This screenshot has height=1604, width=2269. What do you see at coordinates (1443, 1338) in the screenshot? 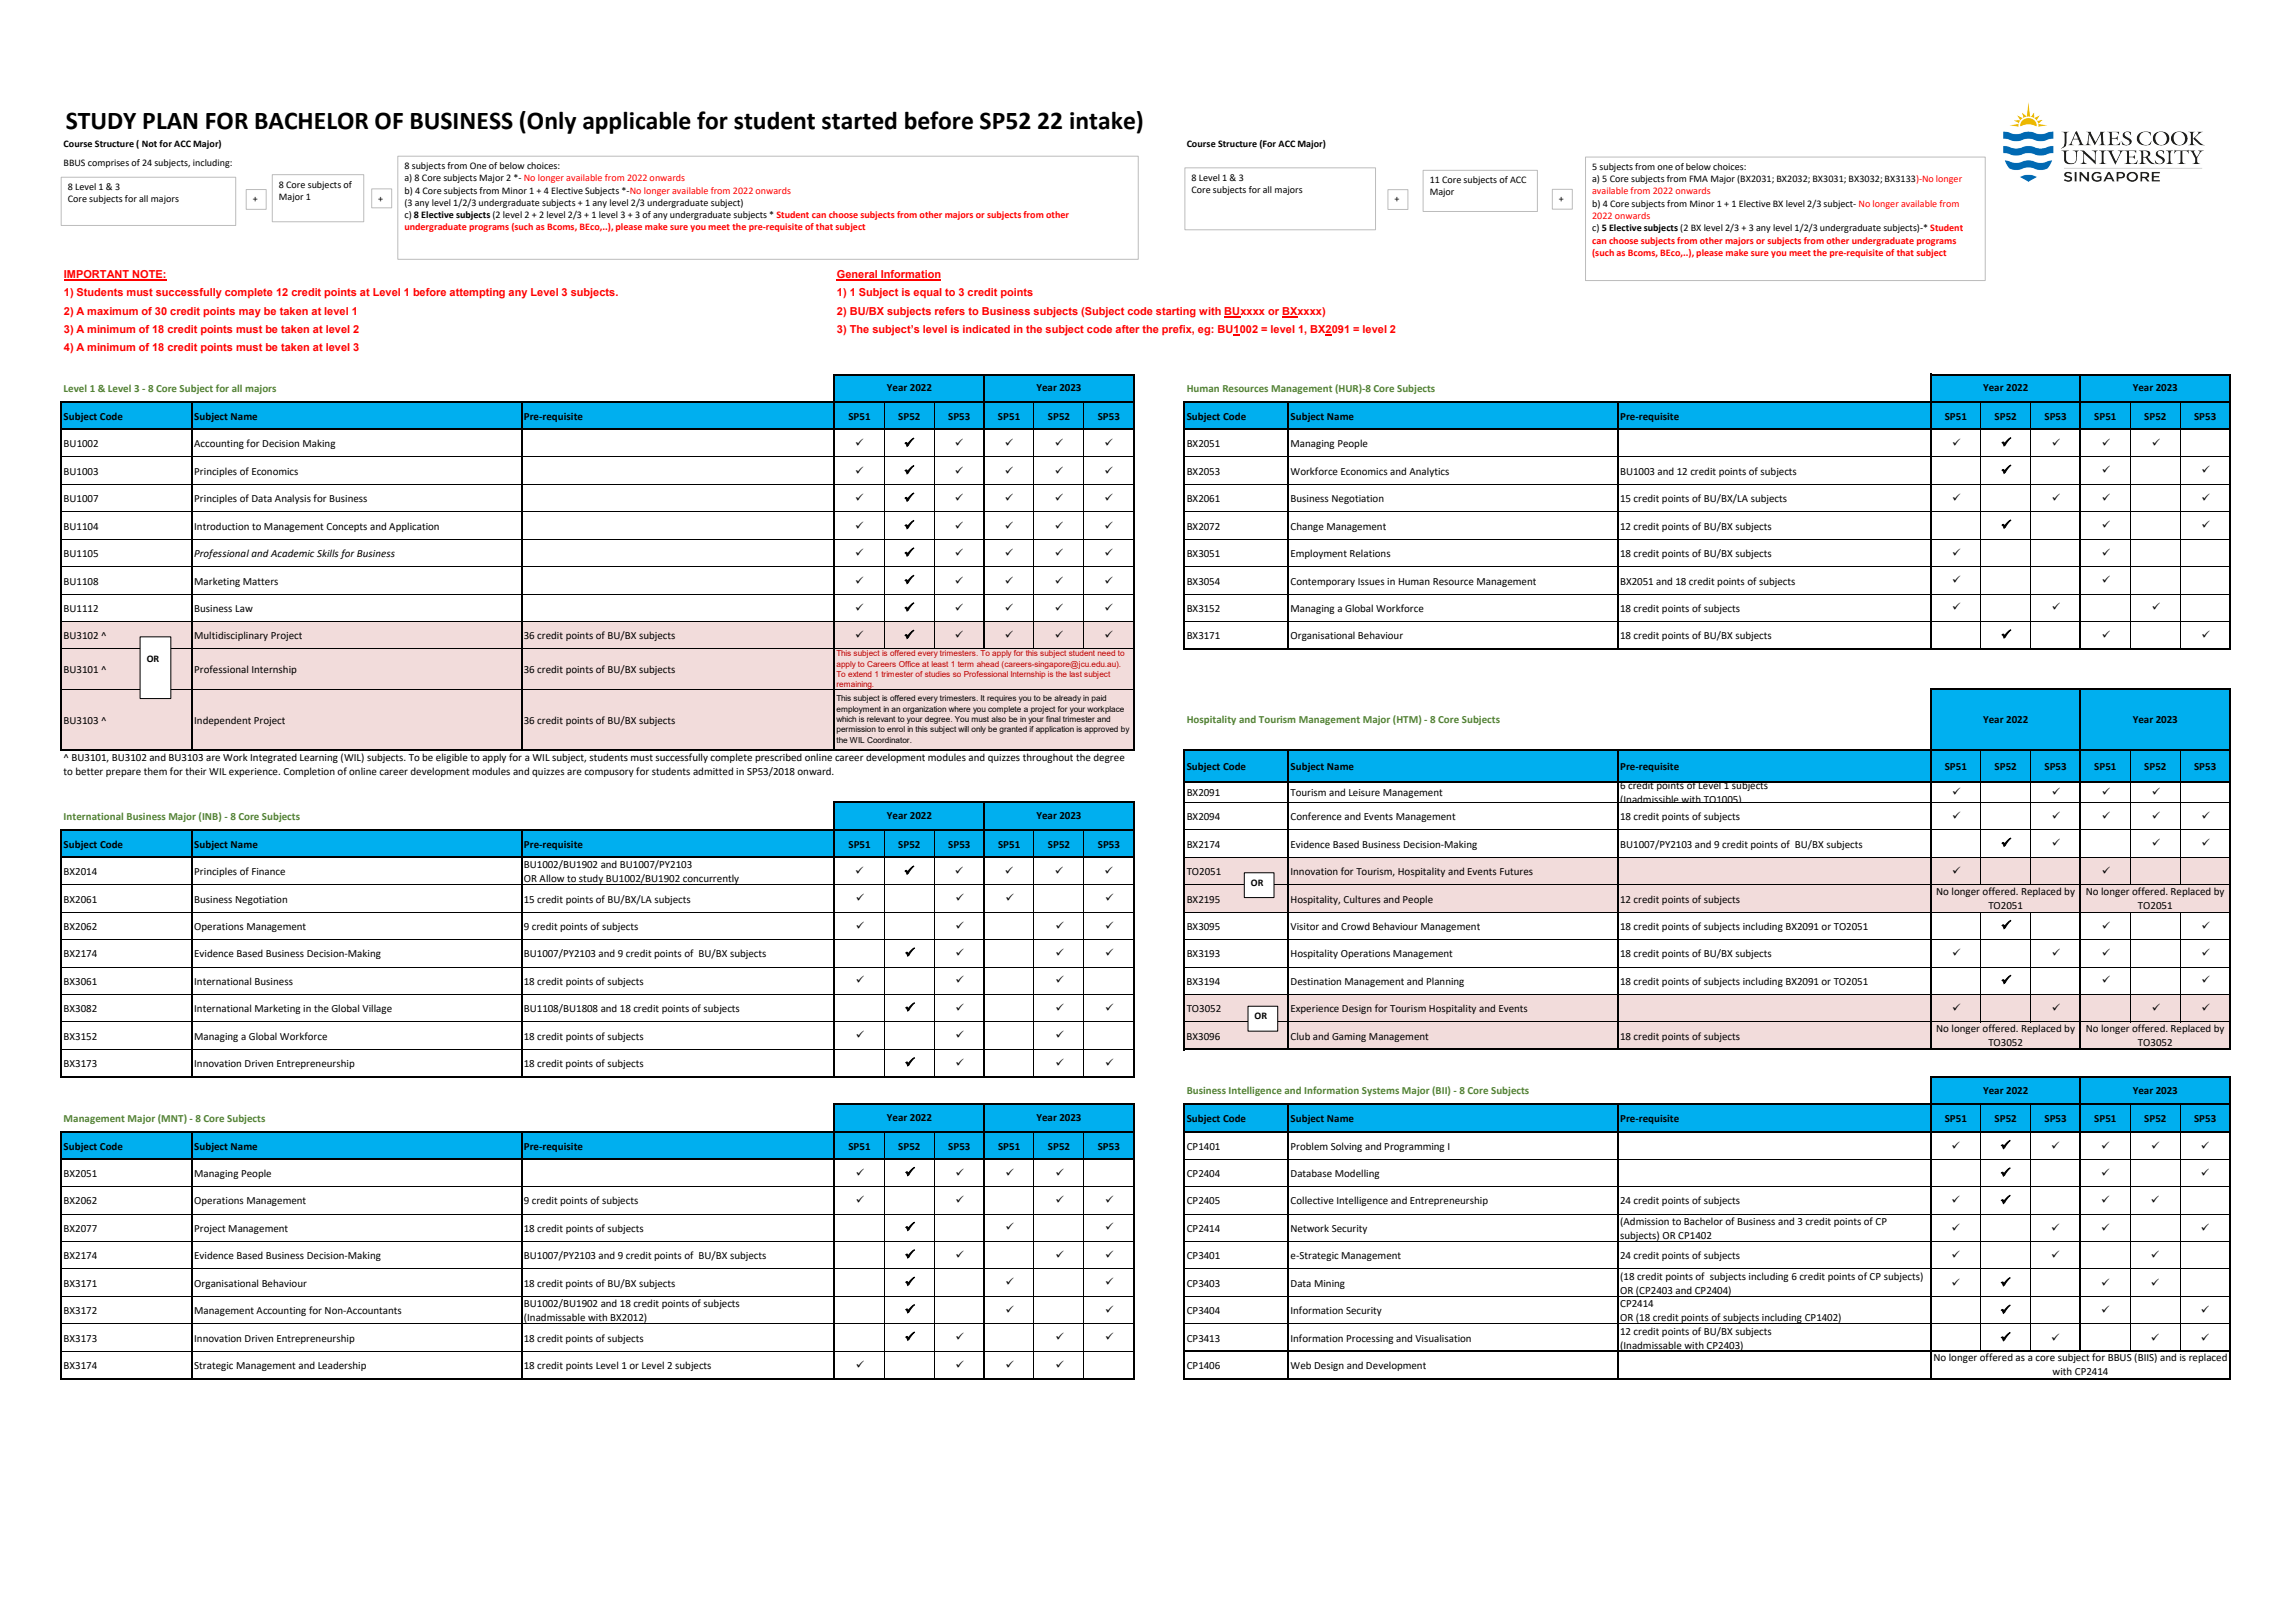
I see `Visualisation` at bounding box center [1443, 1338].
